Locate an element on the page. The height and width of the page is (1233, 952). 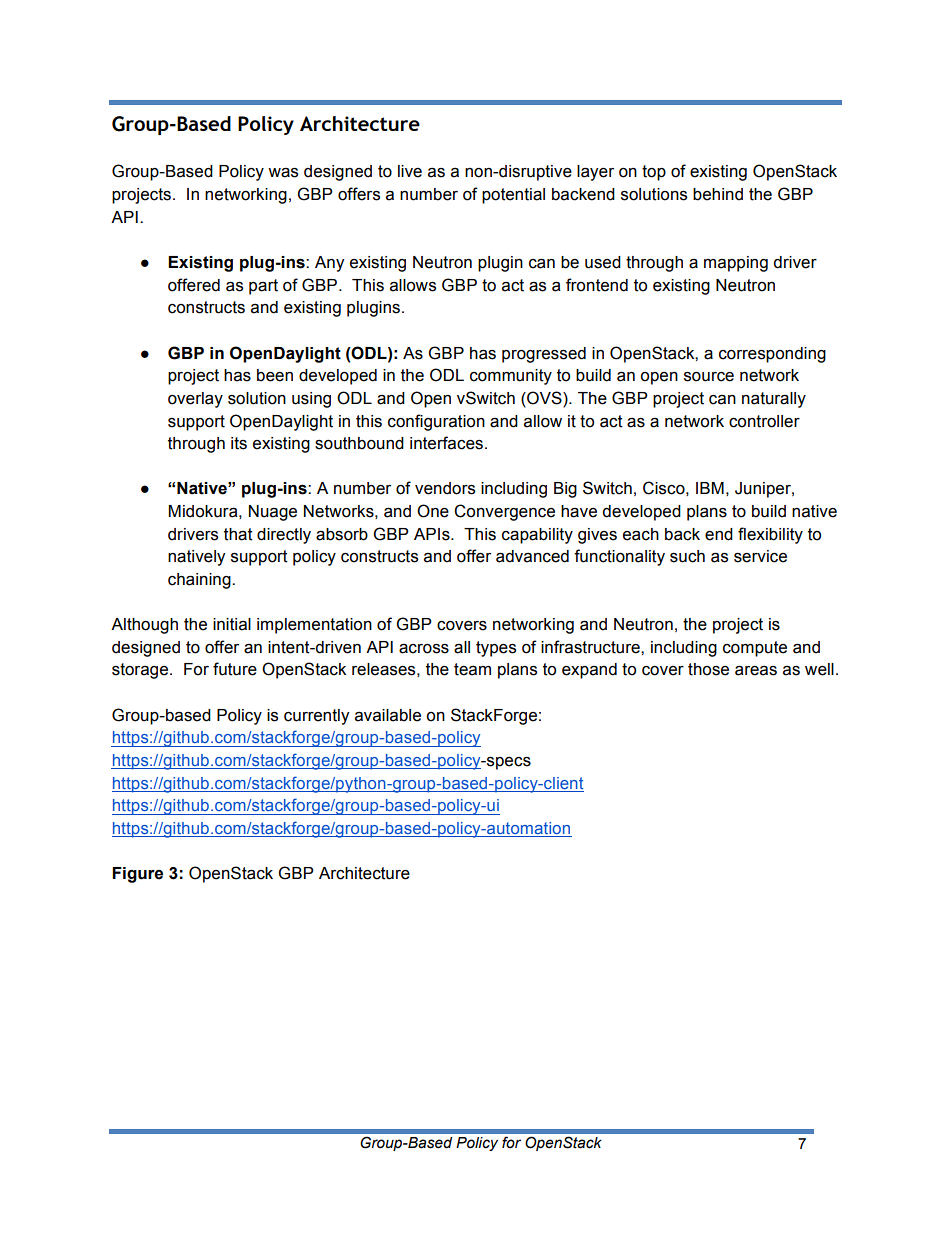
behind is located at coordinates (718, 194).
